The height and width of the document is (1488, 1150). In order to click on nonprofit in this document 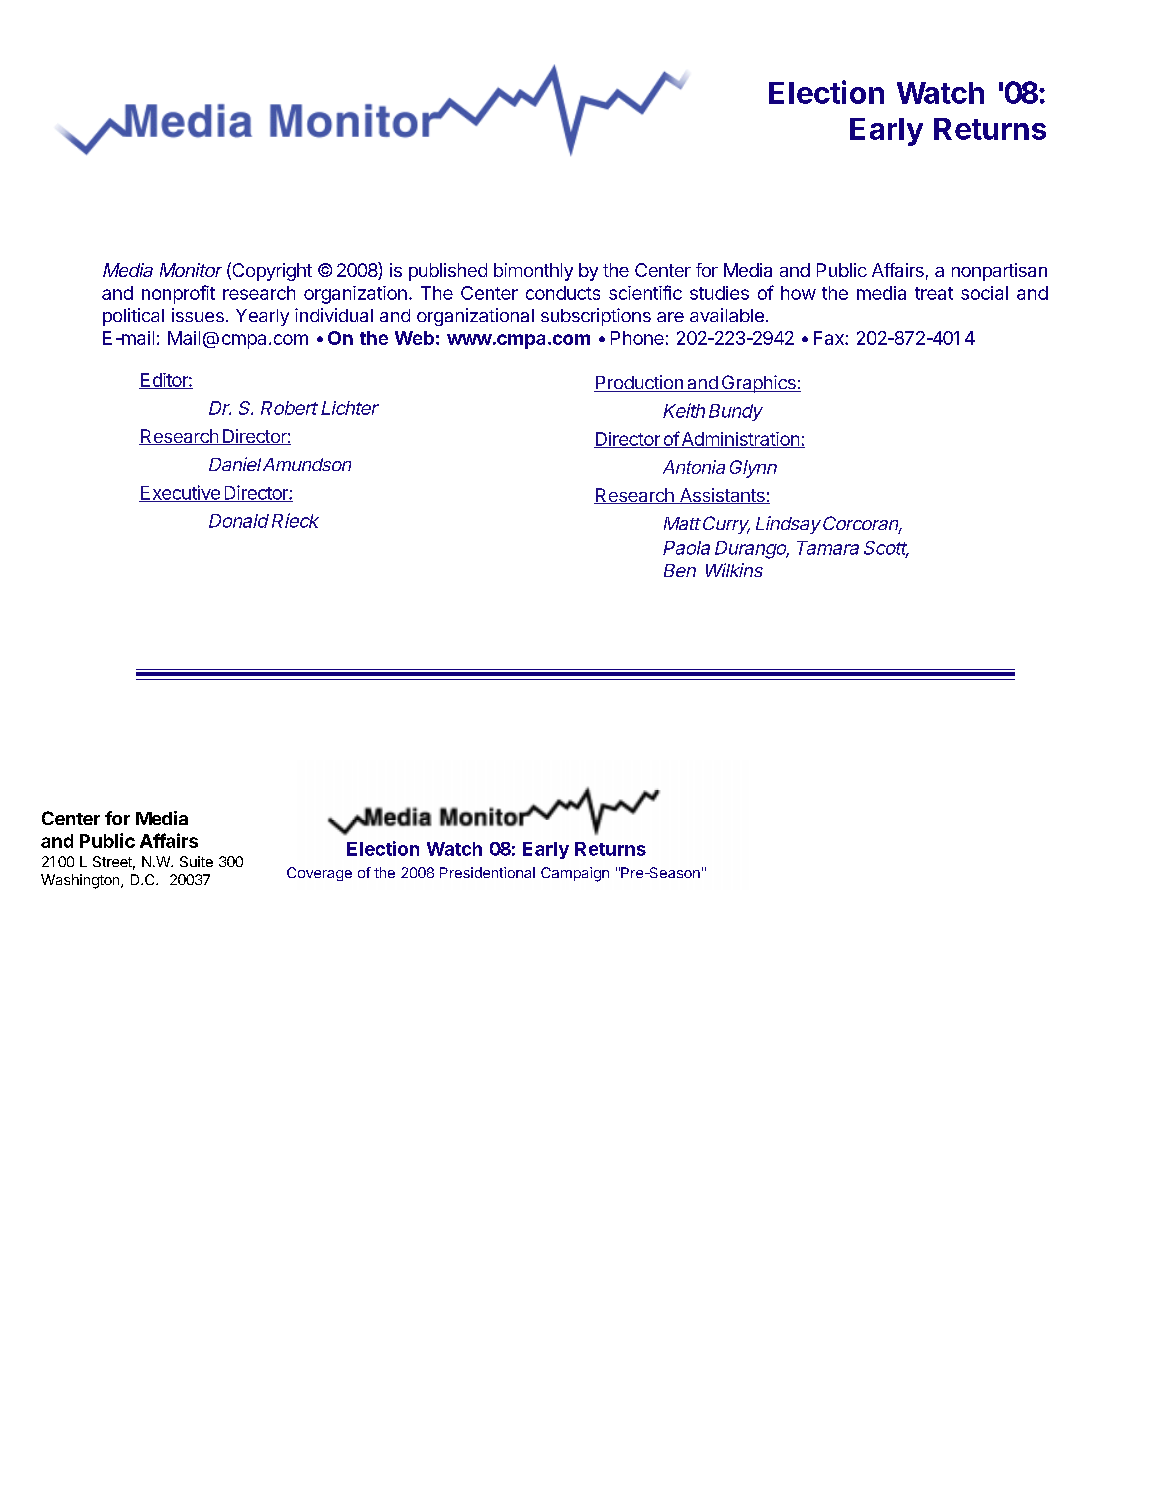, I will do `click(178, 294)`.
